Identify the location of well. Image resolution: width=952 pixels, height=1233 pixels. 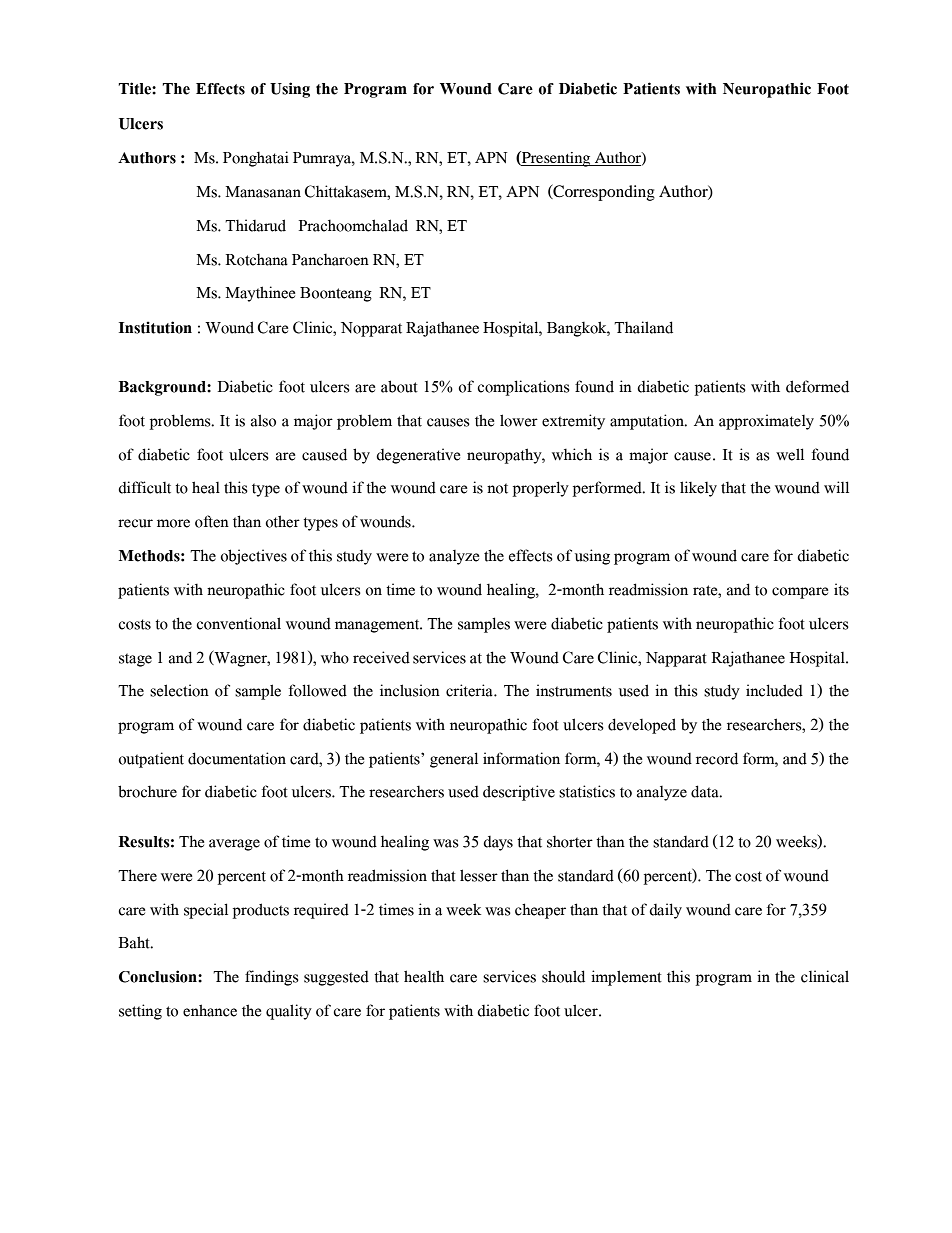
(790, 454).
